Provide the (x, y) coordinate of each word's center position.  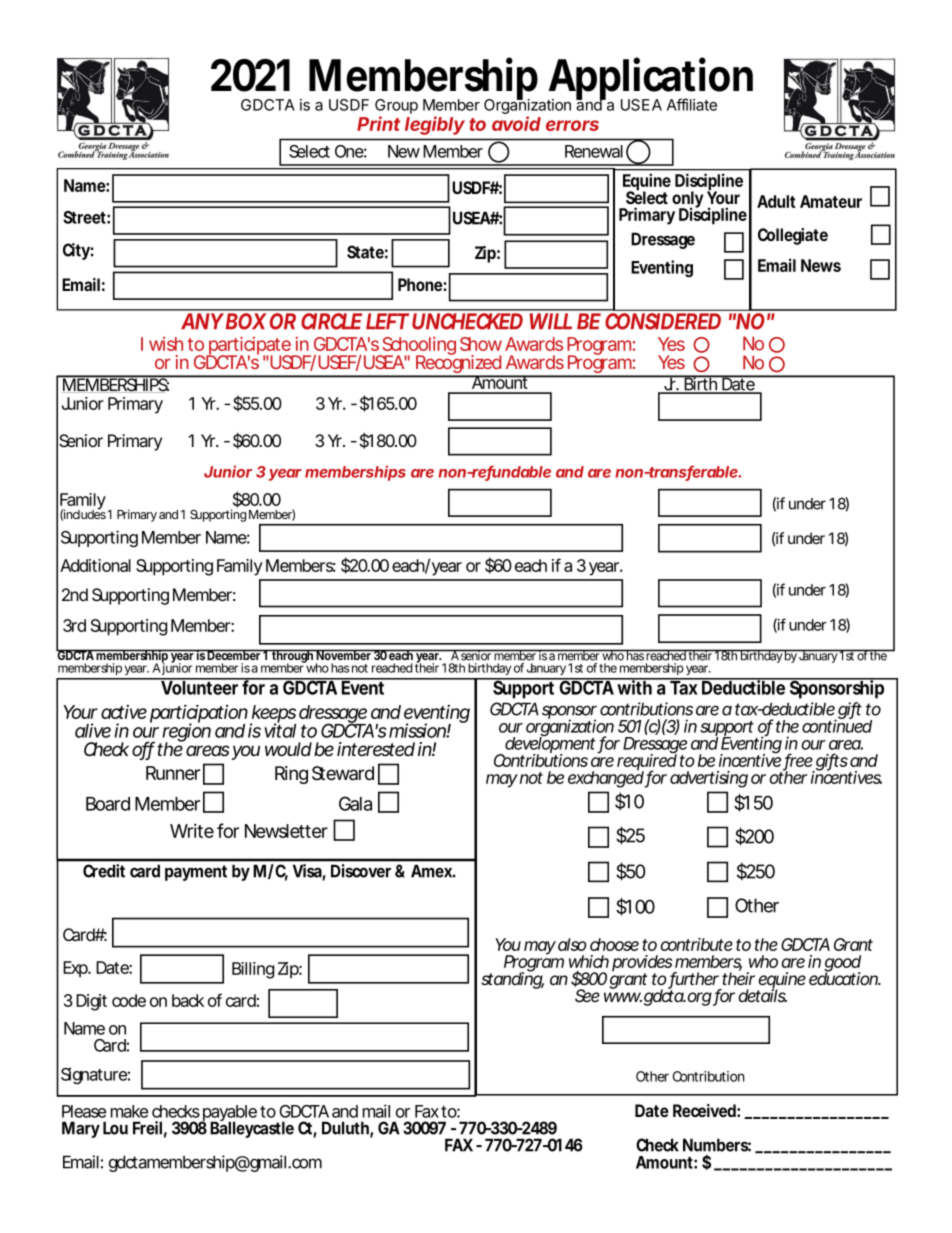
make (129, 1111)
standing (512, 979)
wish (166, 344)
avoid (516, 123)
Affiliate (692, 104)
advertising (709, 779)
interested (376, 749)
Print (378, 123)
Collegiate (793, 236)
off (143, 750)
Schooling (418, 347)
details (762, 994)
